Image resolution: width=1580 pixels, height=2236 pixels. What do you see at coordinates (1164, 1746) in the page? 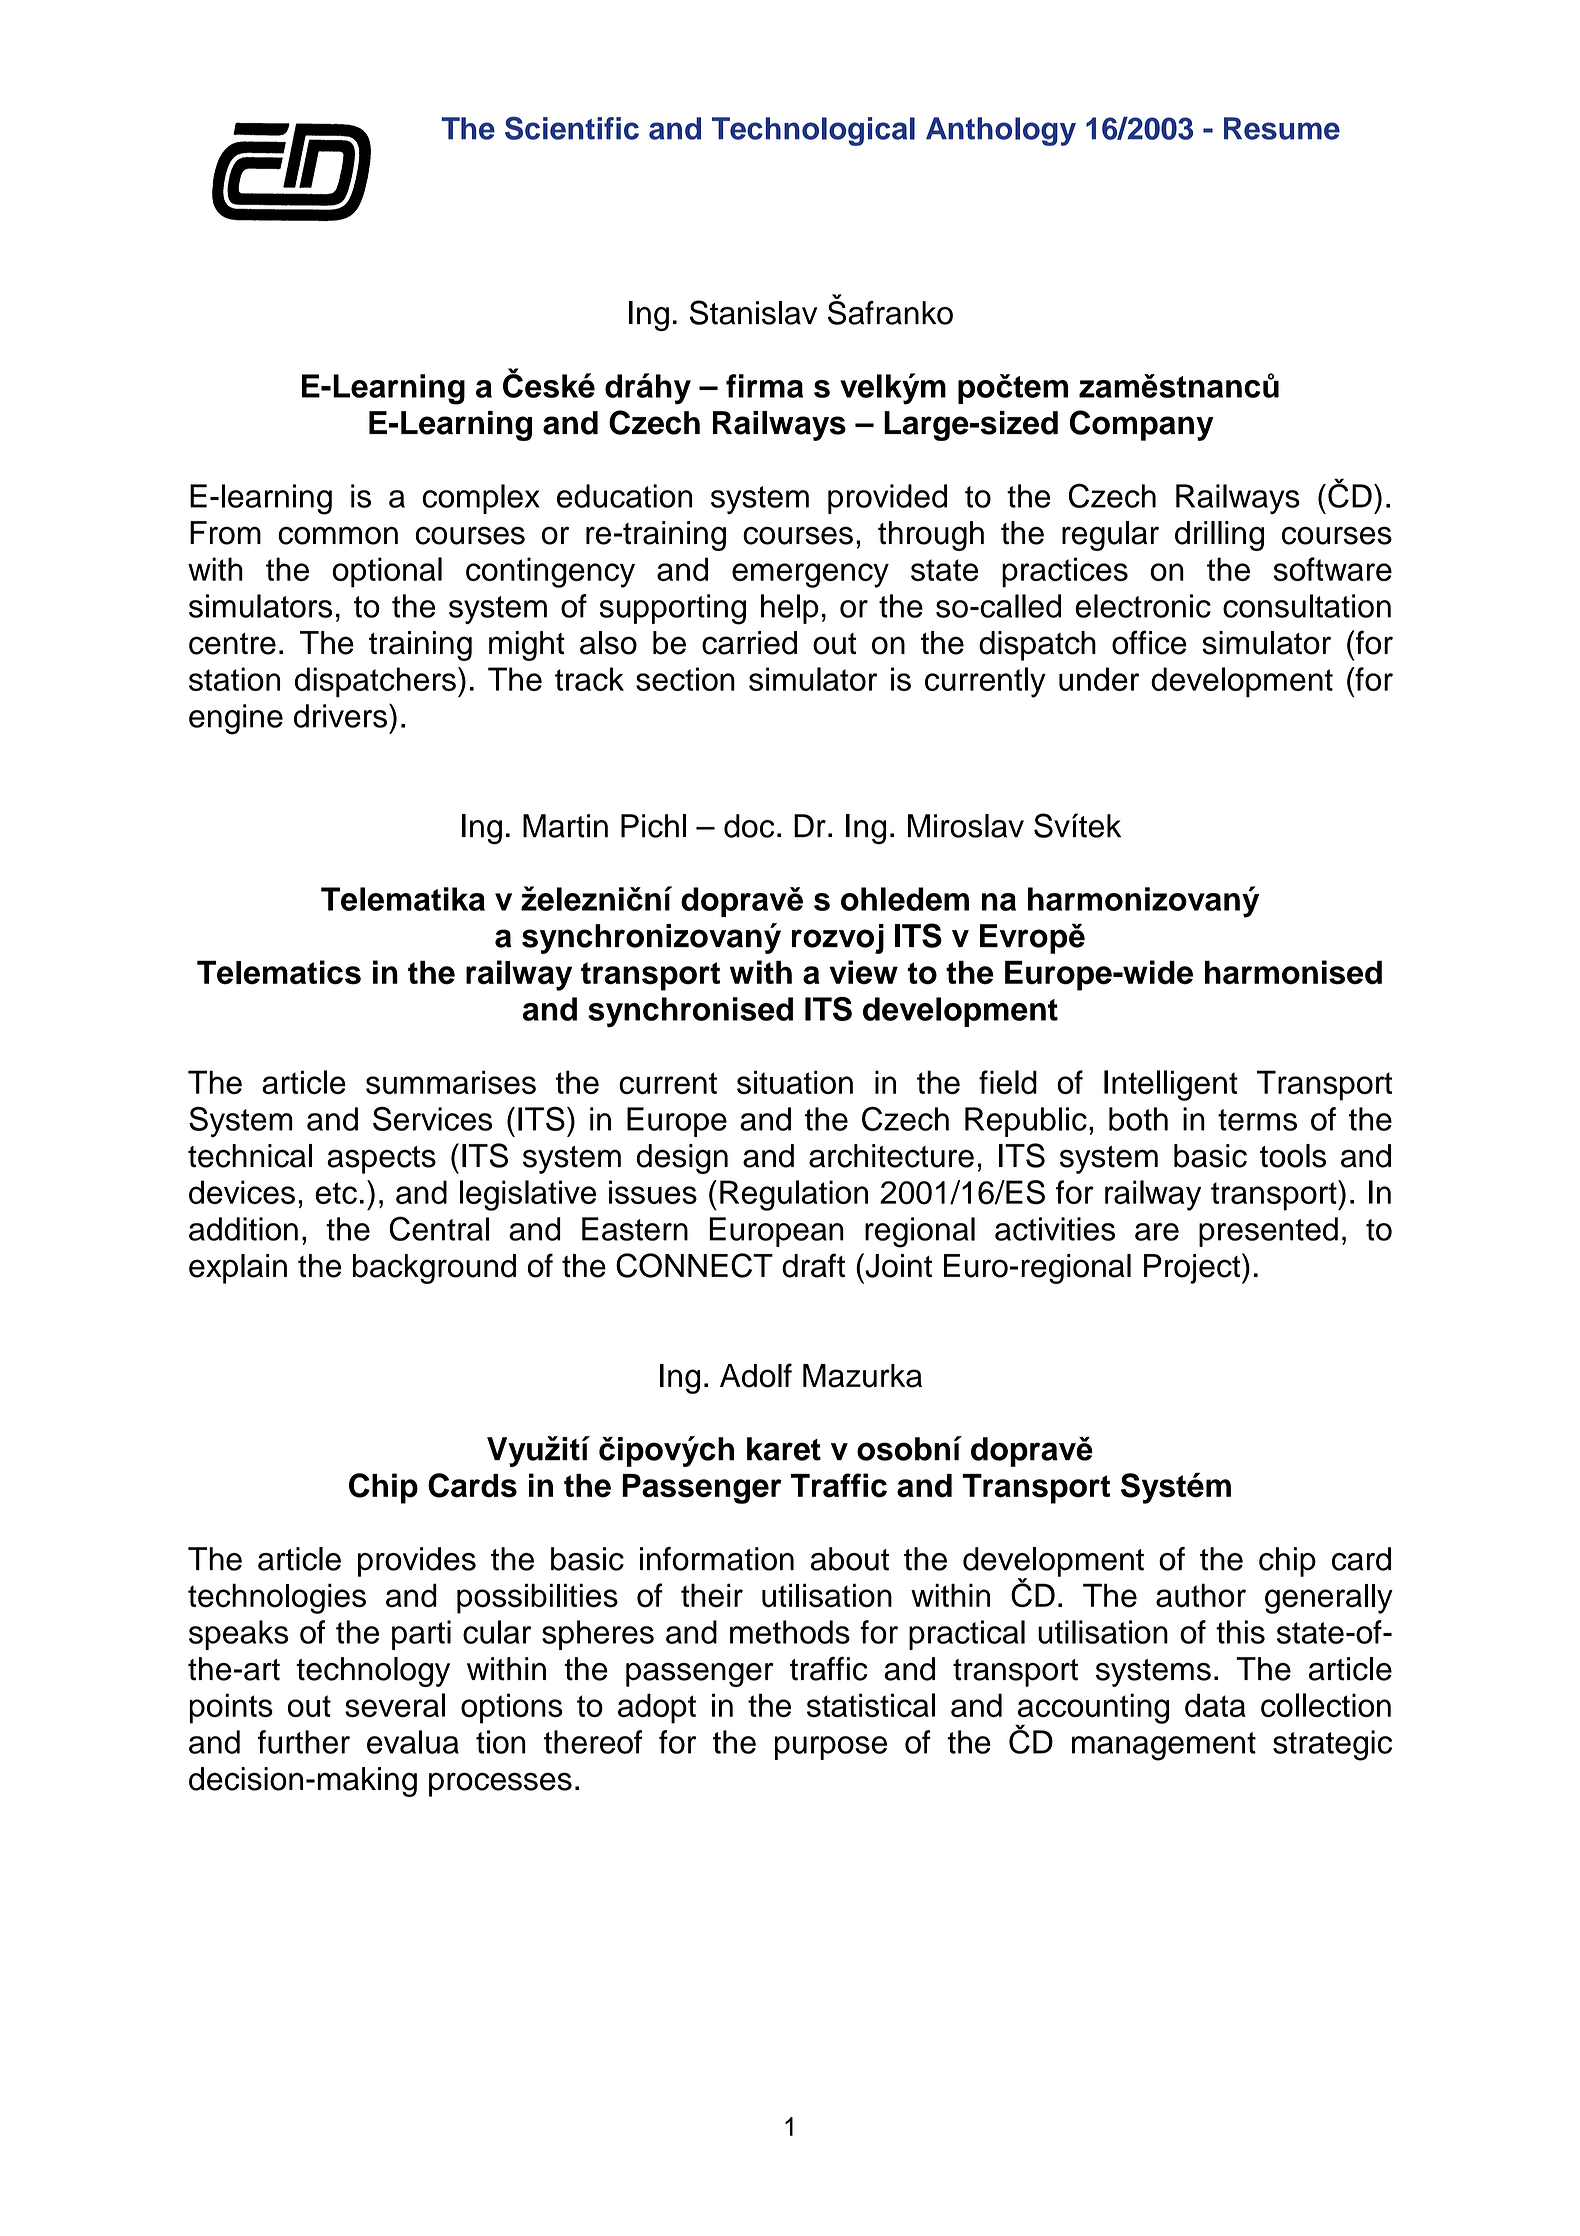
I see `management` at bounding box center [1164, 1746].
